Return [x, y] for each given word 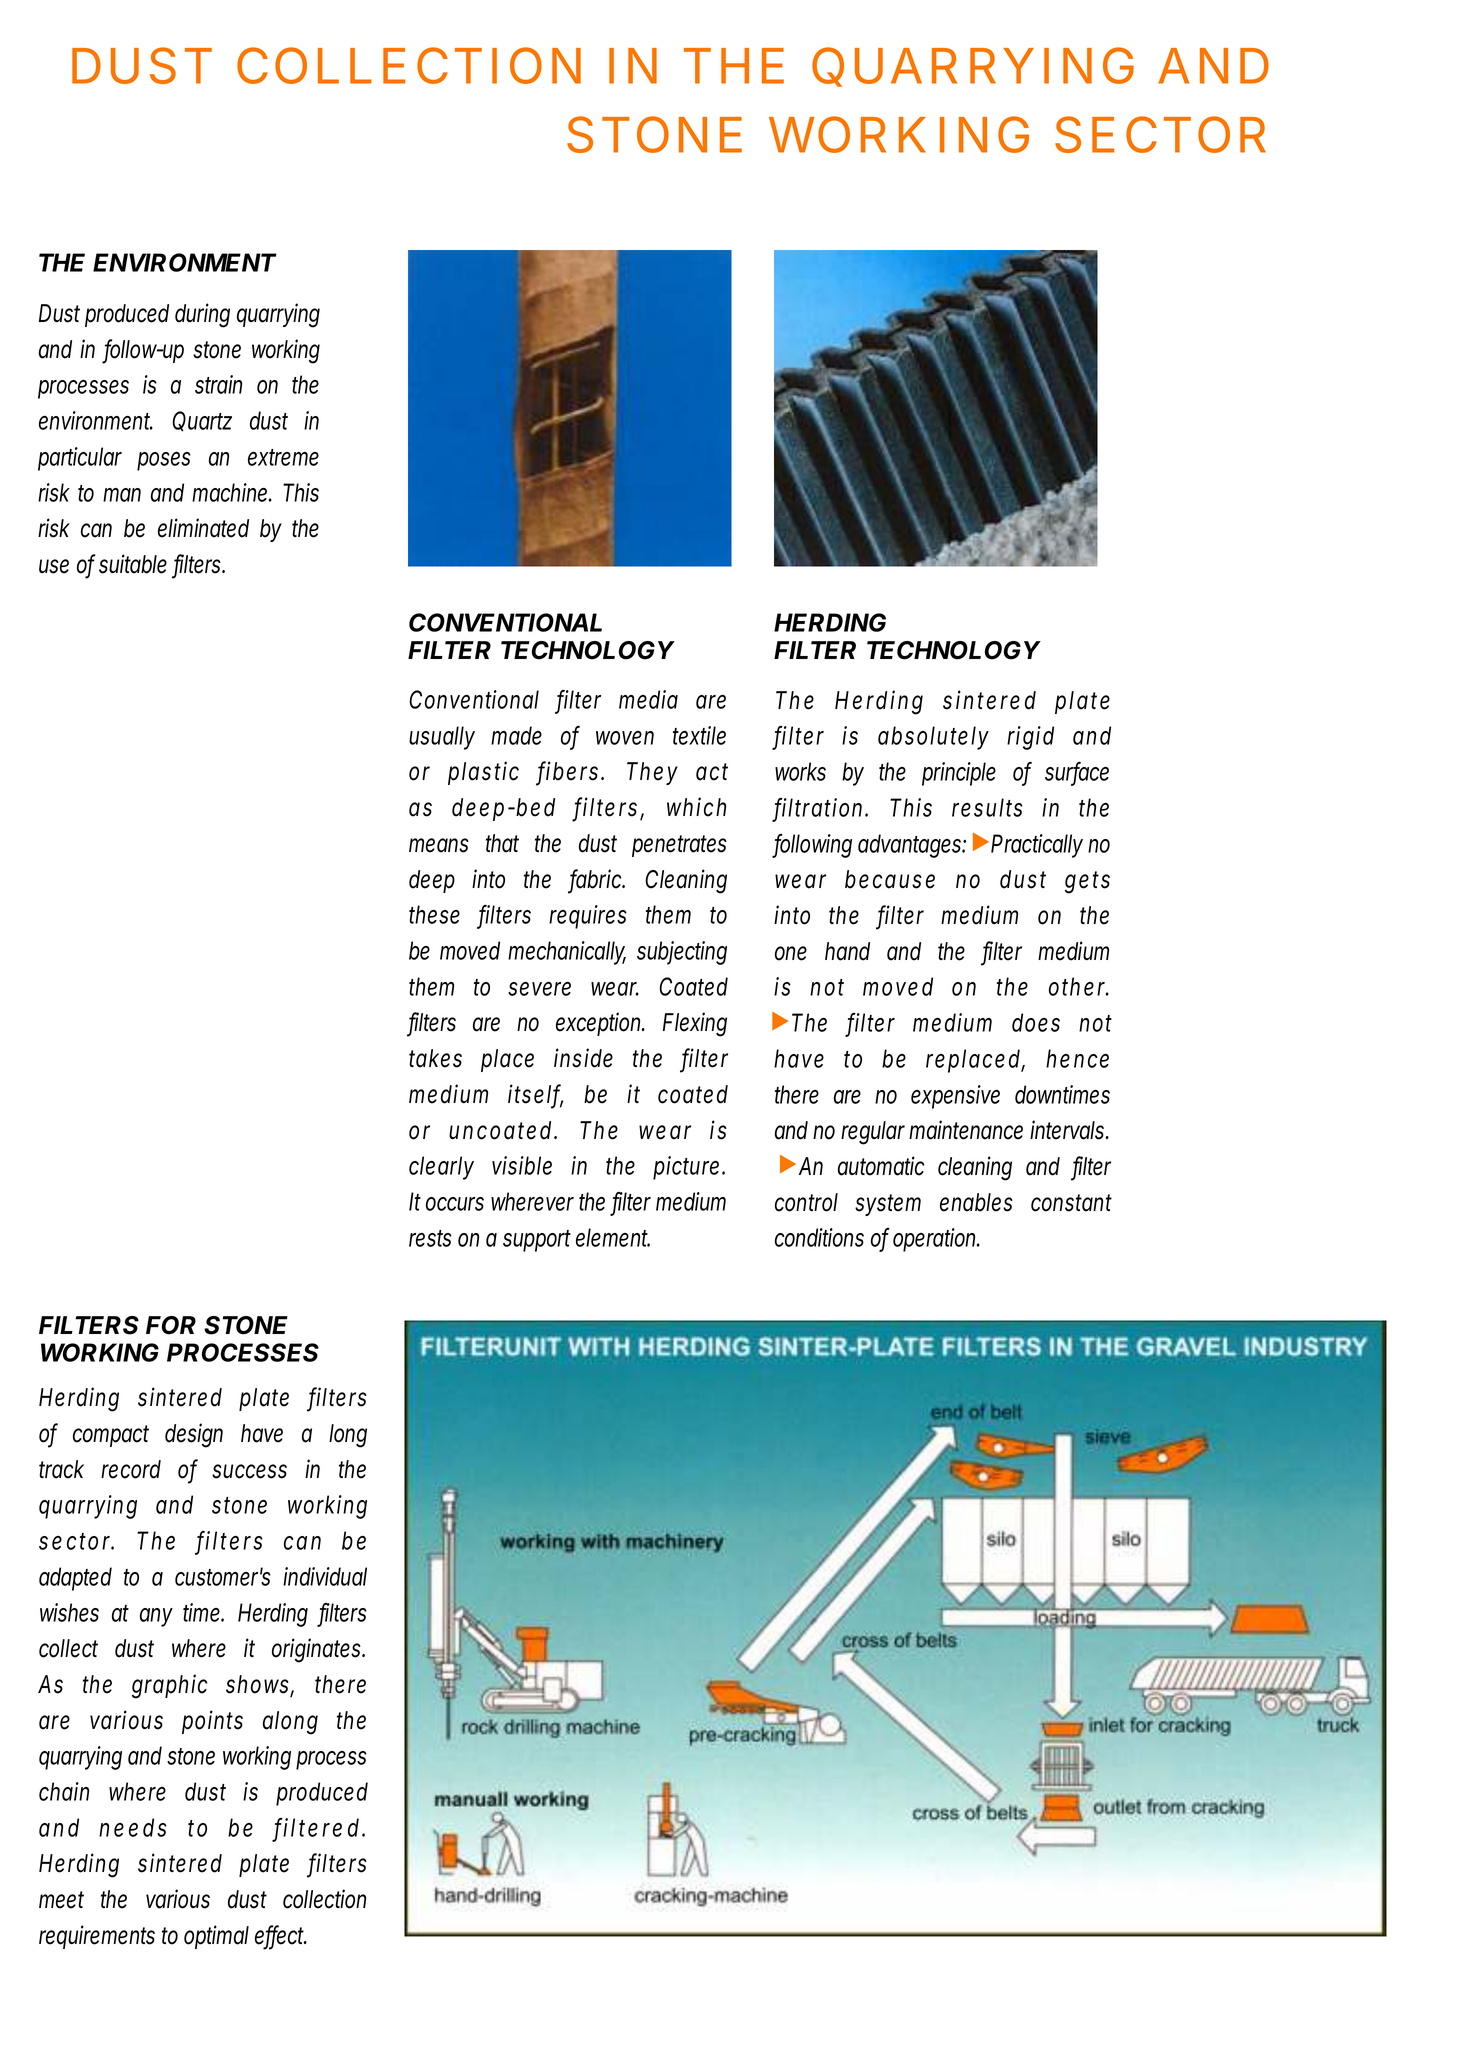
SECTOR [1160, 134]
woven [625, 738]
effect [281, 1936]
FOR [171, 1325]
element [613, 1237]
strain [218, 384]
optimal [216, 1937]
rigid [1030, 738]
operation [936, 1240]
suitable [133, 564]
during [202, 315]
